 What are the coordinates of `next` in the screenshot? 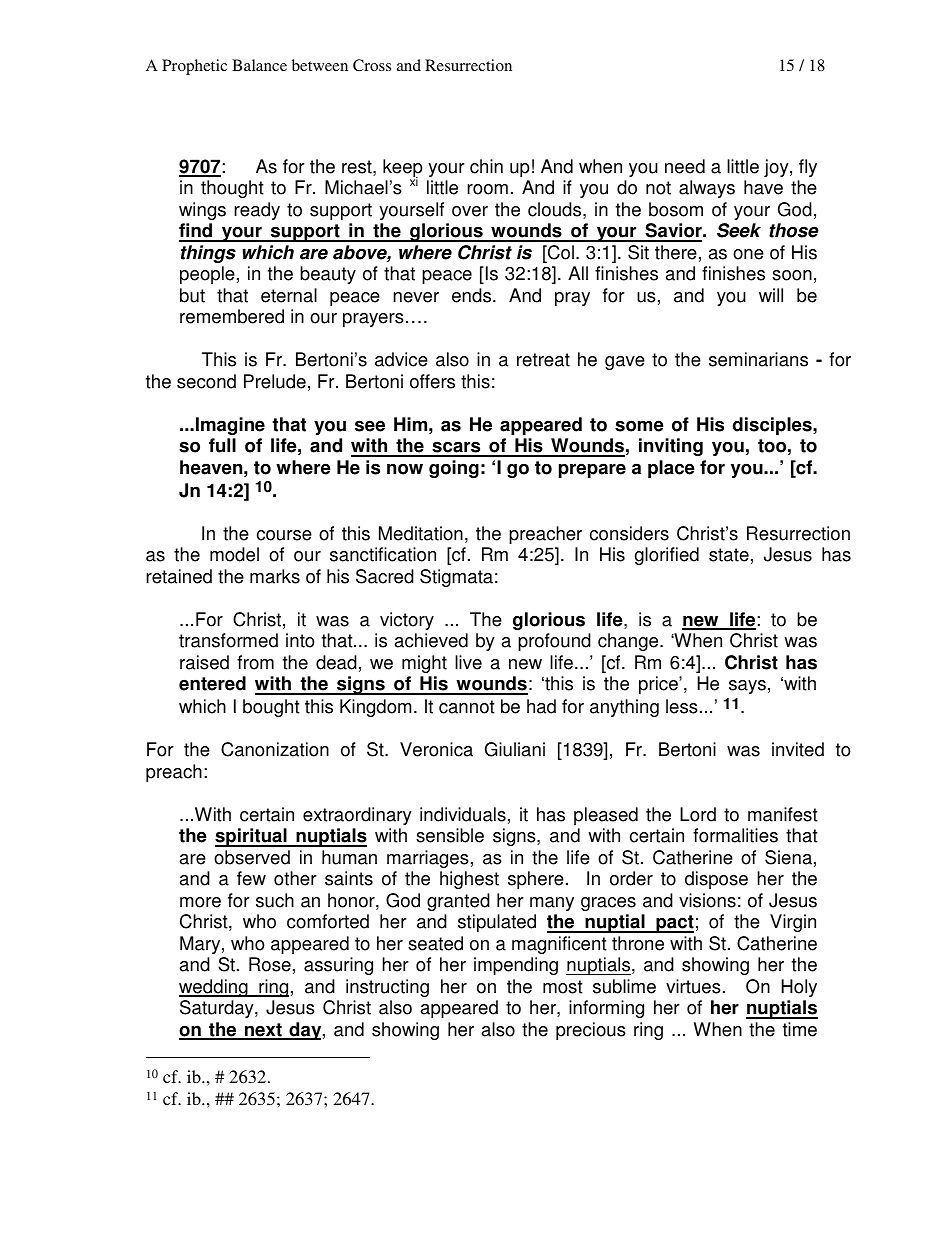 It's located at (263, 1031).
